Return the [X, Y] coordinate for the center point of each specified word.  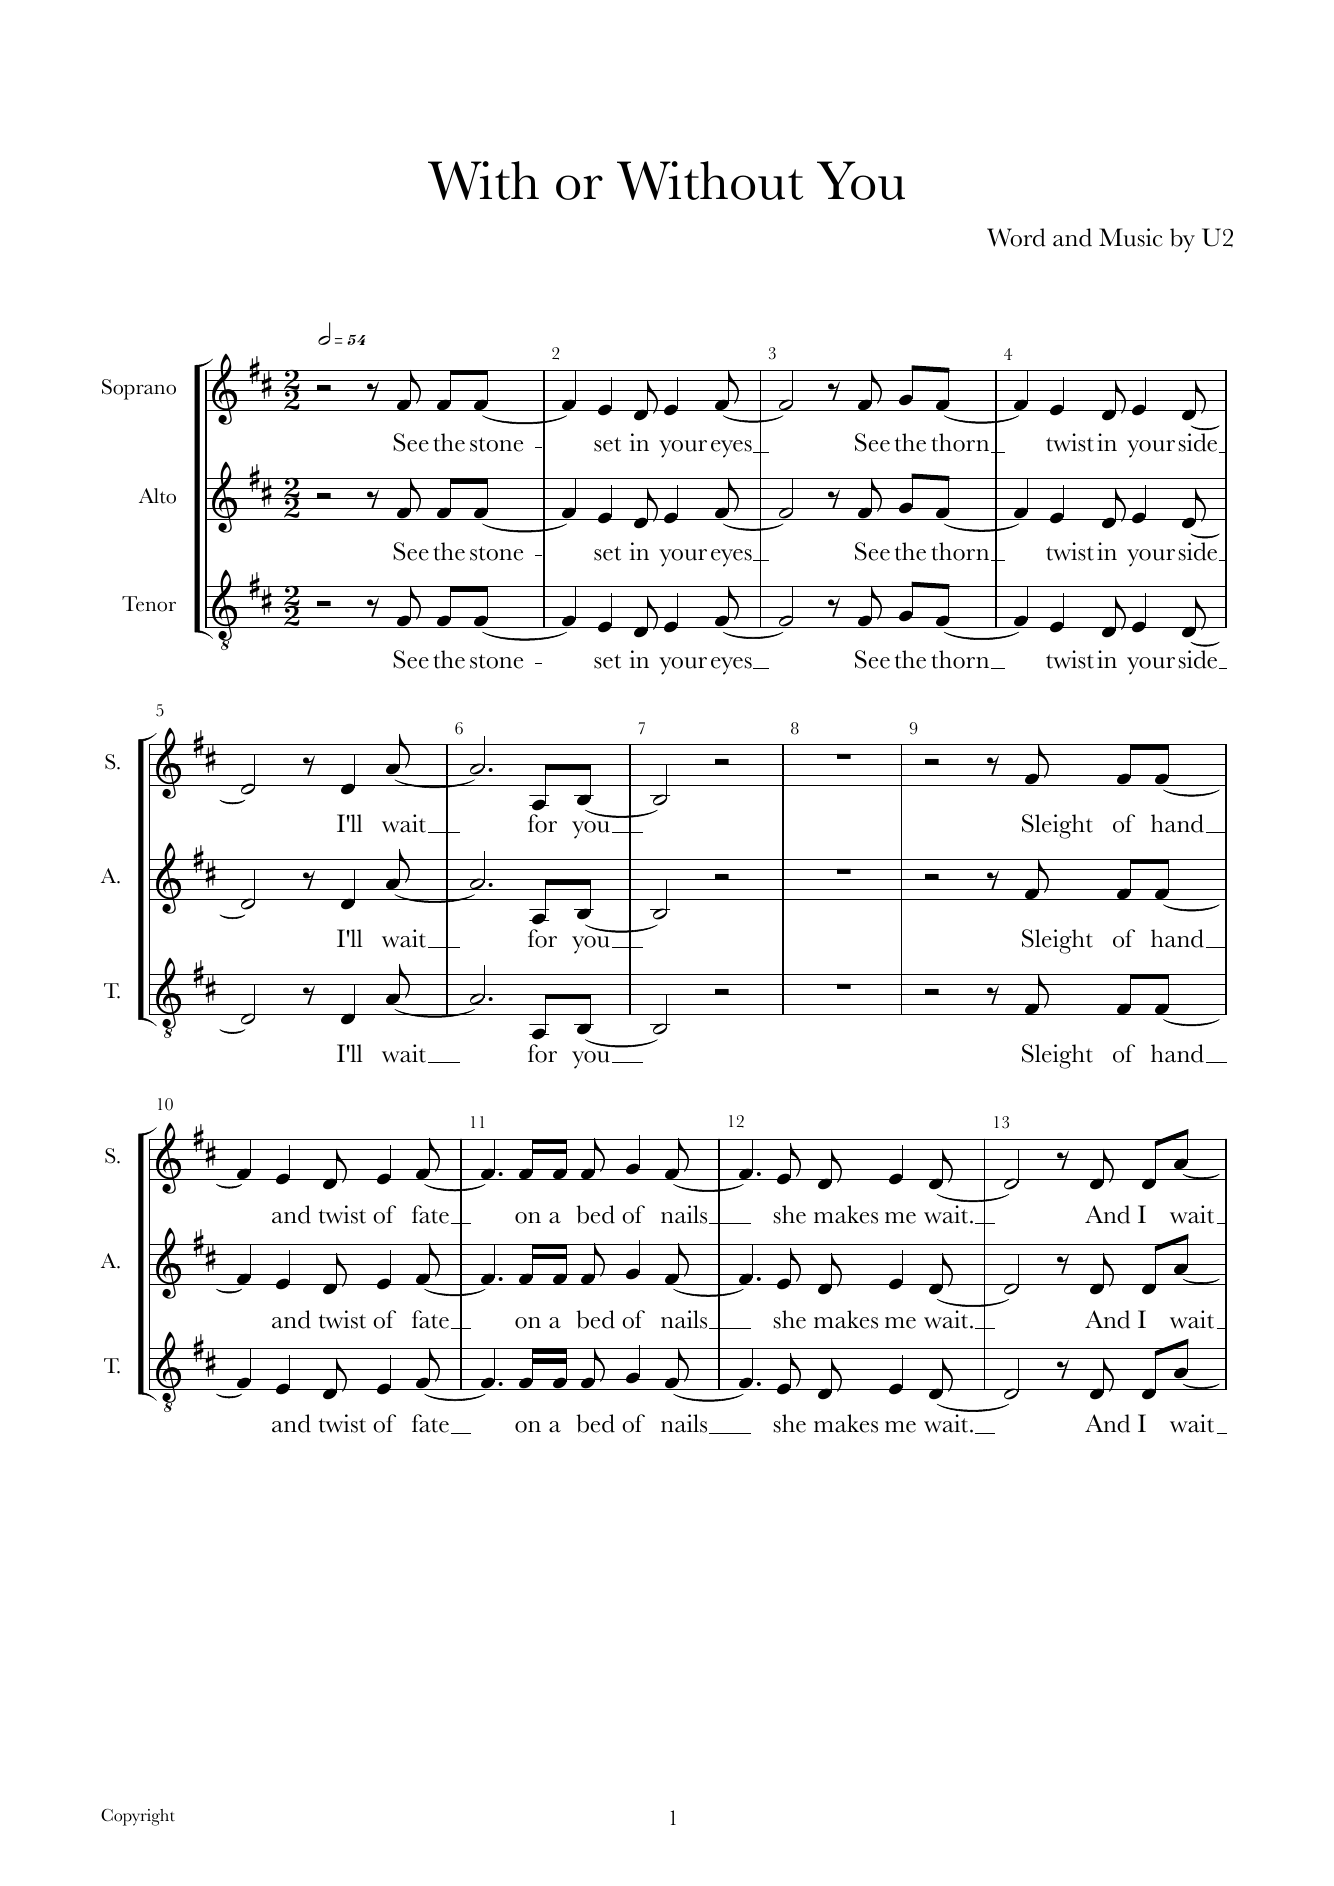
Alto [157, 496]
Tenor [149, 604]
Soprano [139, 389]
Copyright [138, 1817]
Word [1016, 237]
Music [1131, 237]
